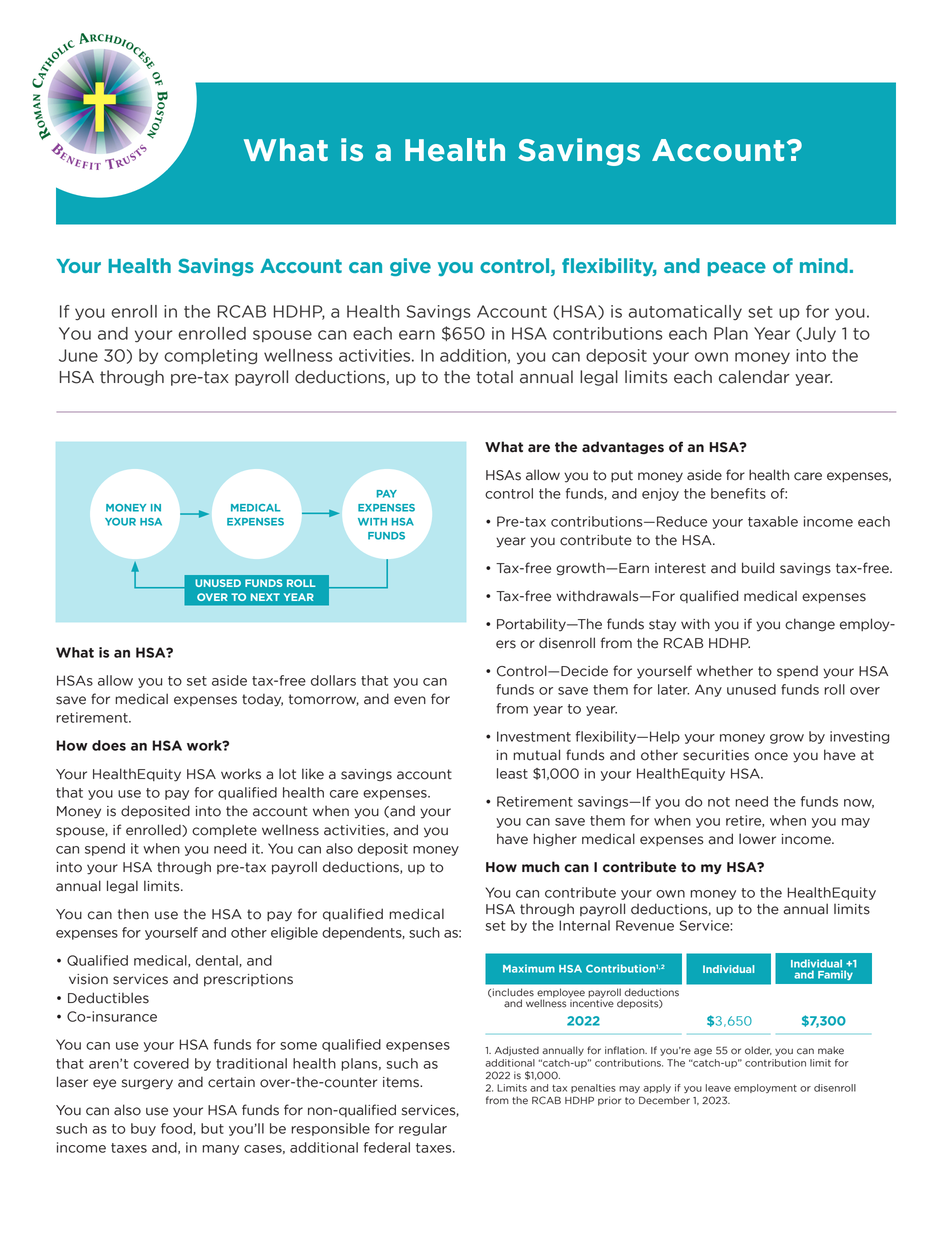 Image resolution: width=952 pixels, height=1233 pixels. I want to click on give, so click(410, 267).
